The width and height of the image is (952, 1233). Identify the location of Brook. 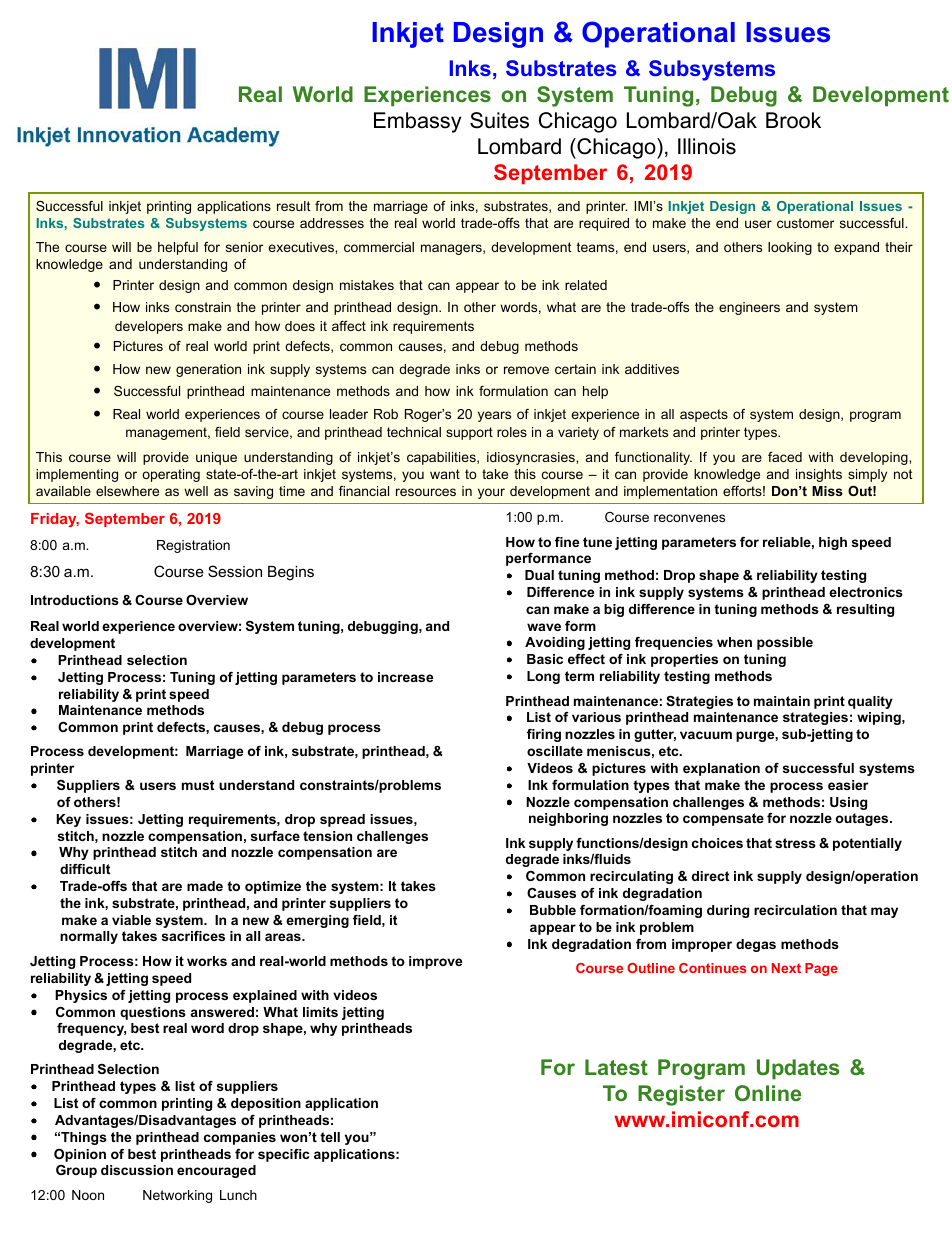
(793, 120).
